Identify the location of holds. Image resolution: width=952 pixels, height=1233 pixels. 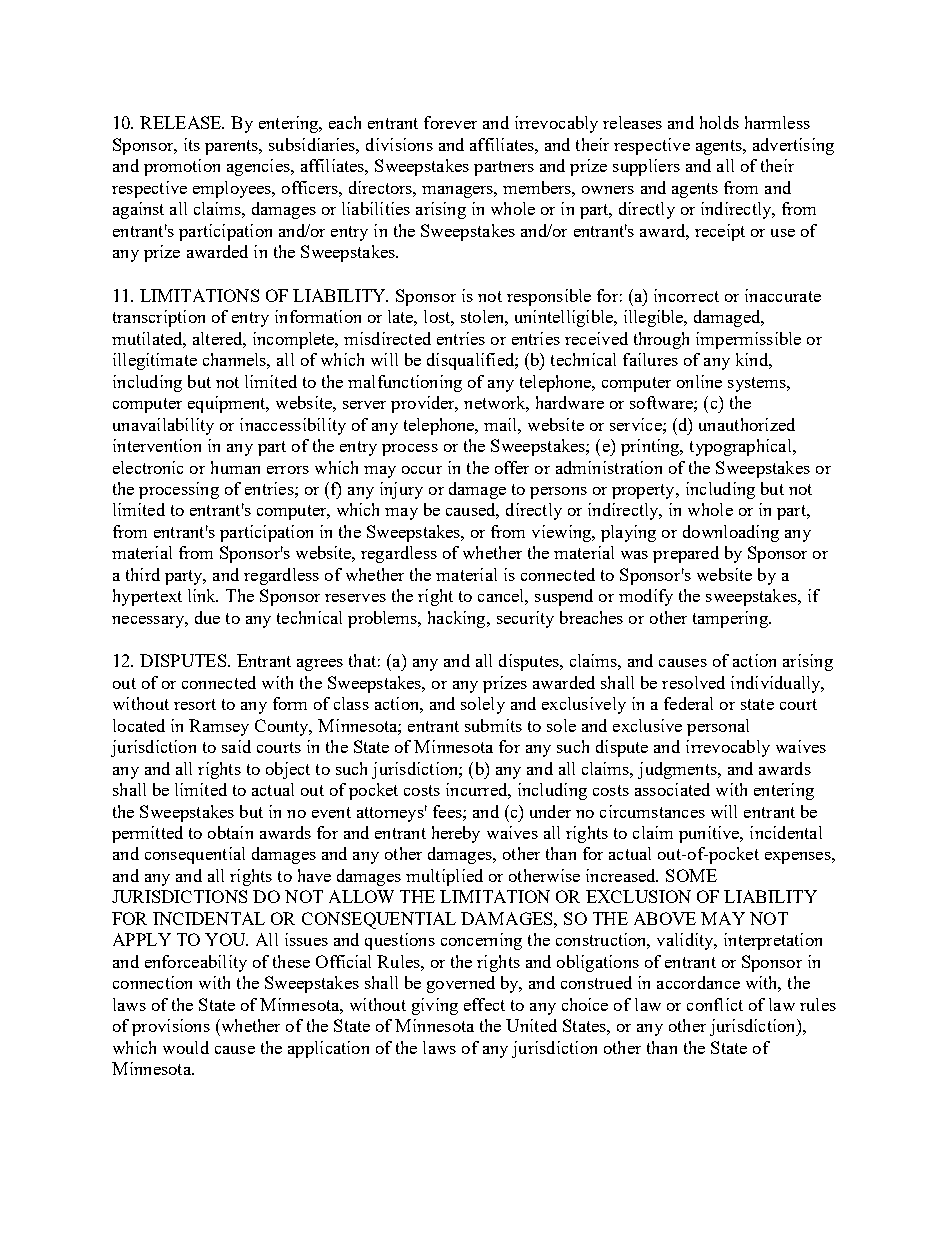
(719, 122).
